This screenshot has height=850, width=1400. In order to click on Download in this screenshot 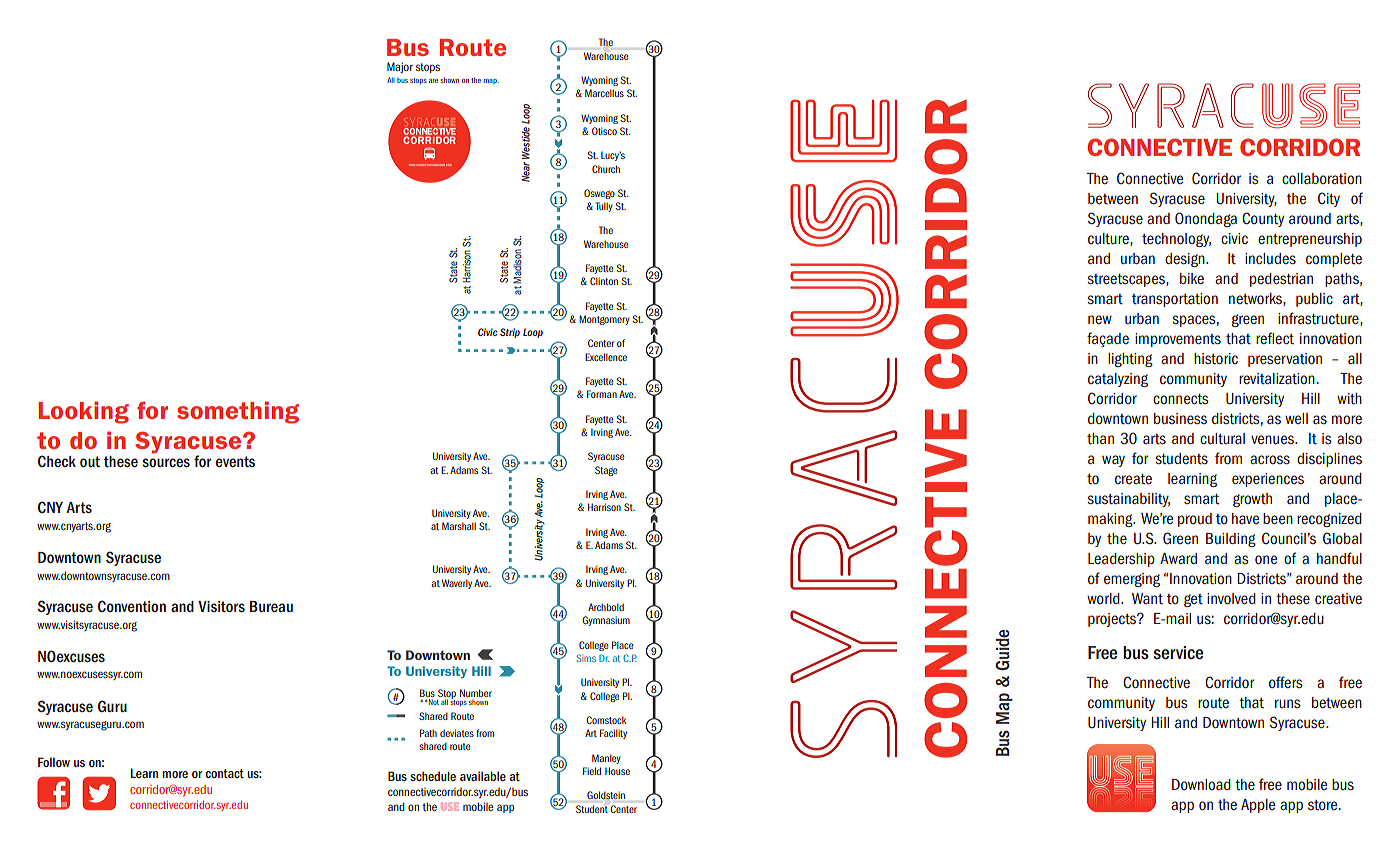, I will do `click(1201, 784)`.
